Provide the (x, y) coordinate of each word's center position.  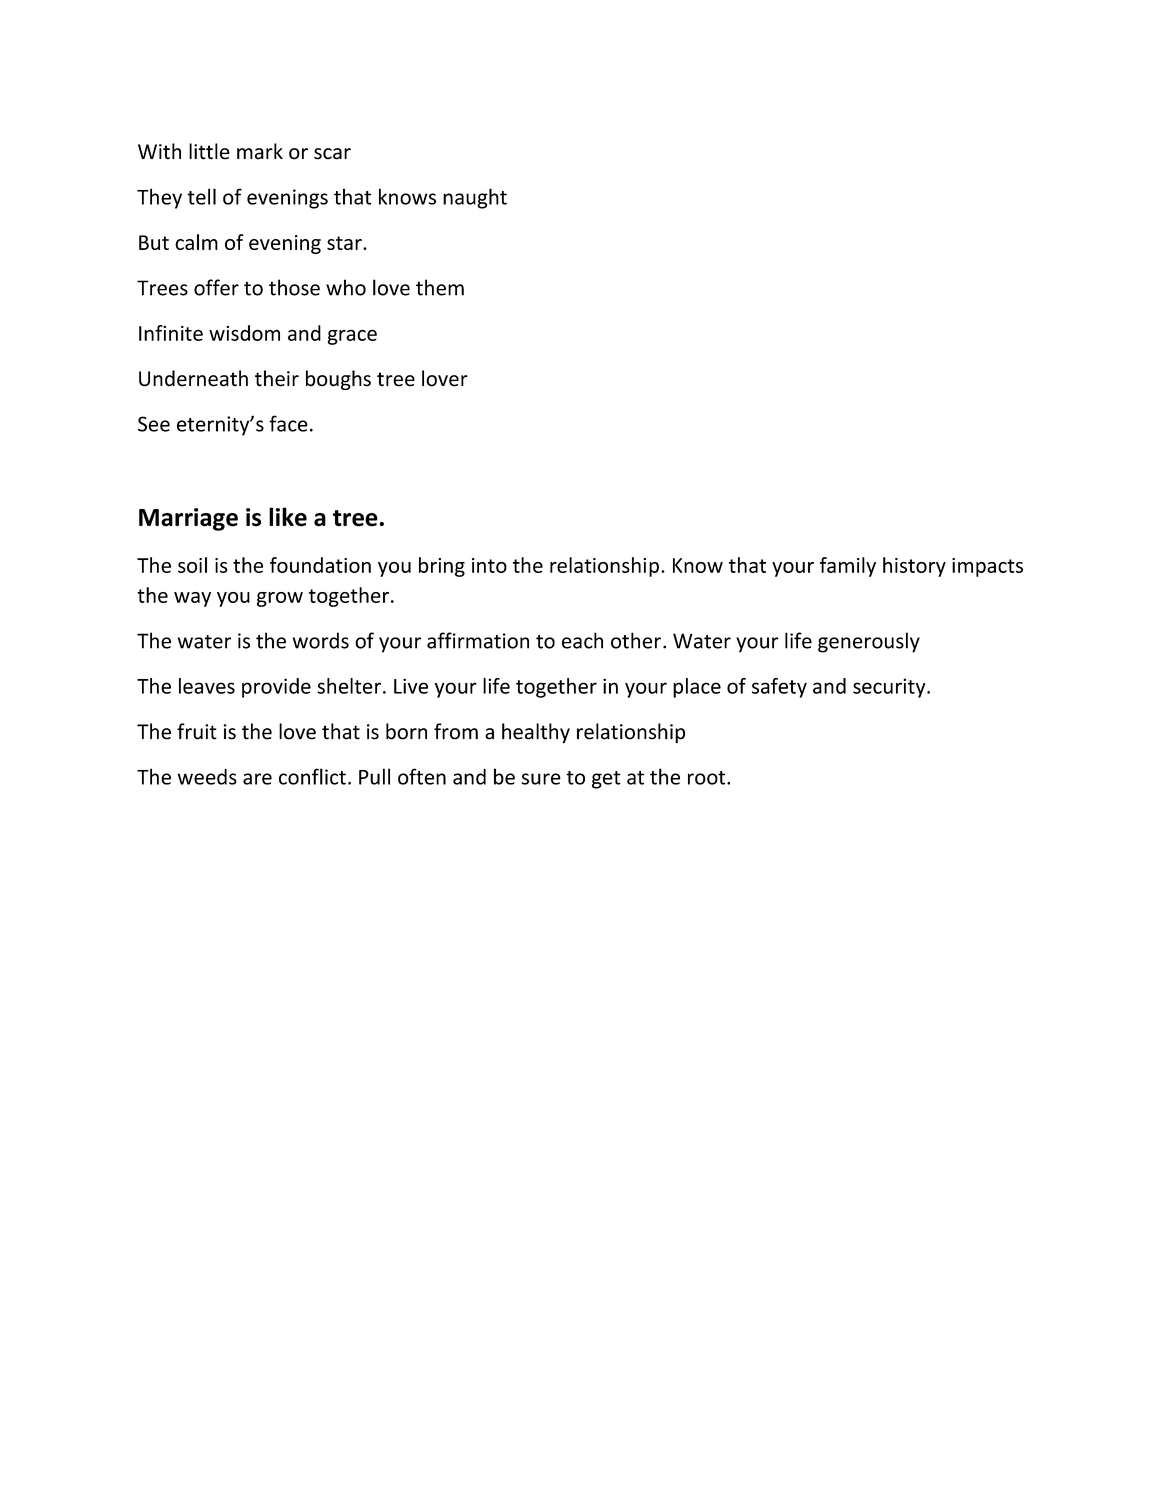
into (489, 565)
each (582, 640)
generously (869, 642)
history (914, 567)
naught (475, 198)
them (440, 287)
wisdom (244, 333)
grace (352, 337)
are (257, 779)
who (346, 287)
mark (260, 151)
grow (280, 599)
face (288, 423)
